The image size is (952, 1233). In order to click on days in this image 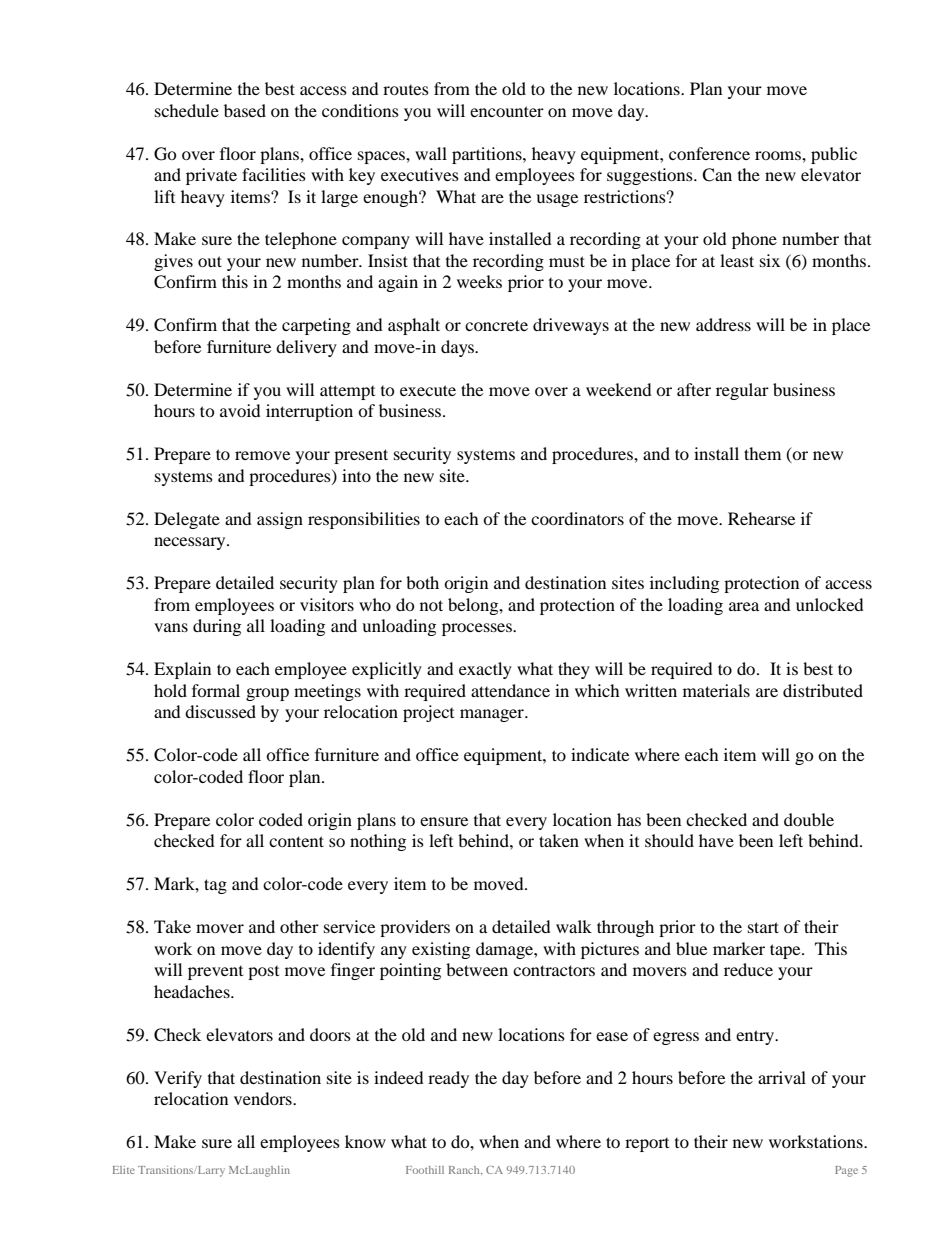, I will do `click(458, 348)`.
